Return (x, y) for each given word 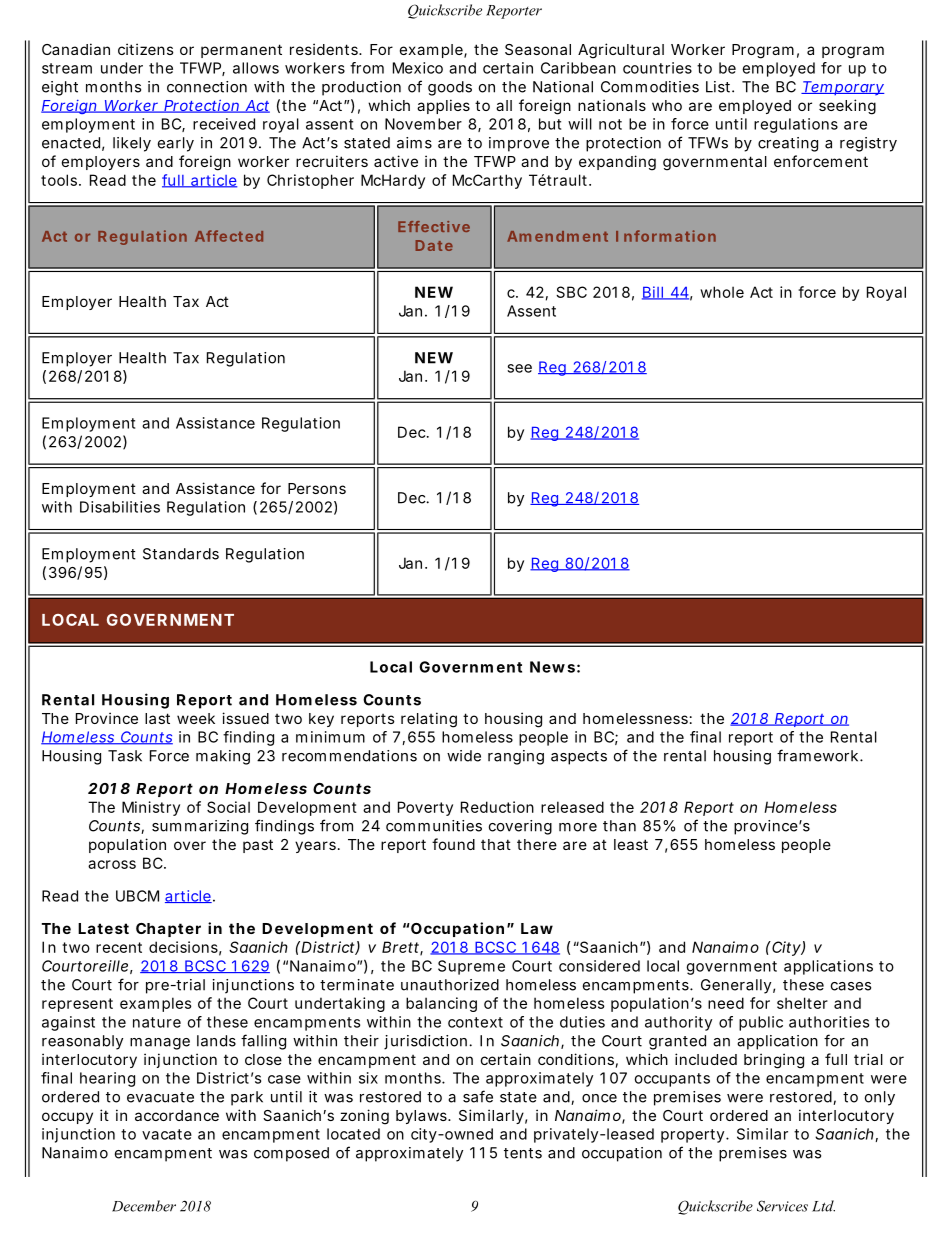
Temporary (842, 88)
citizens (146, 49)
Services (782, 1206)
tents (523, 1153)
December (144, 1206)
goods (450, 88)
